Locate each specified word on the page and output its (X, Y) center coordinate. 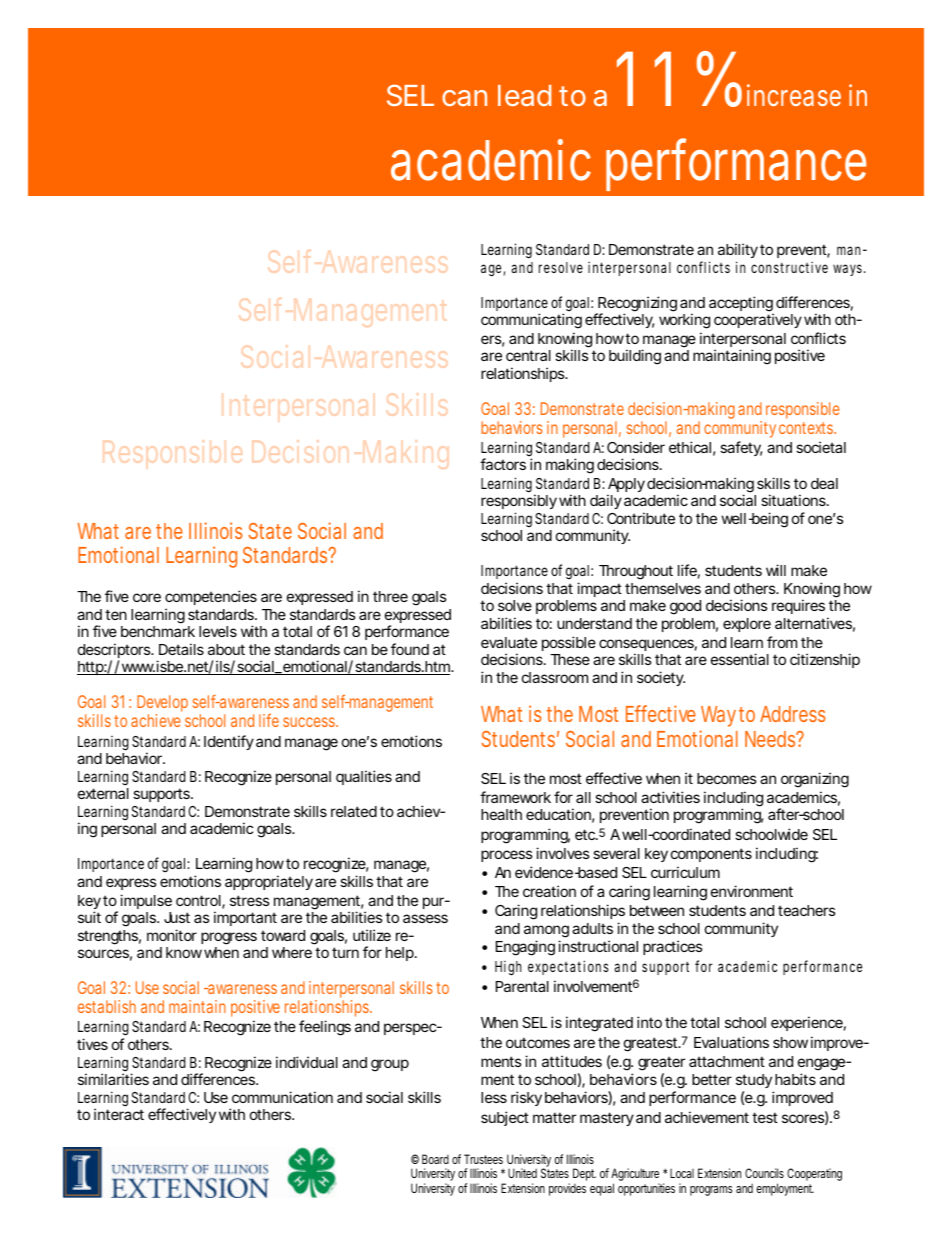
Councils (764, 1173)
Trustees (483, 1159)
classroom (555, 677)
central (528, 355)
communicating (531, 321)
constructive (789, 267)
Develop (162, 705)
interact (119, 1114)
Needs (772, 739)
